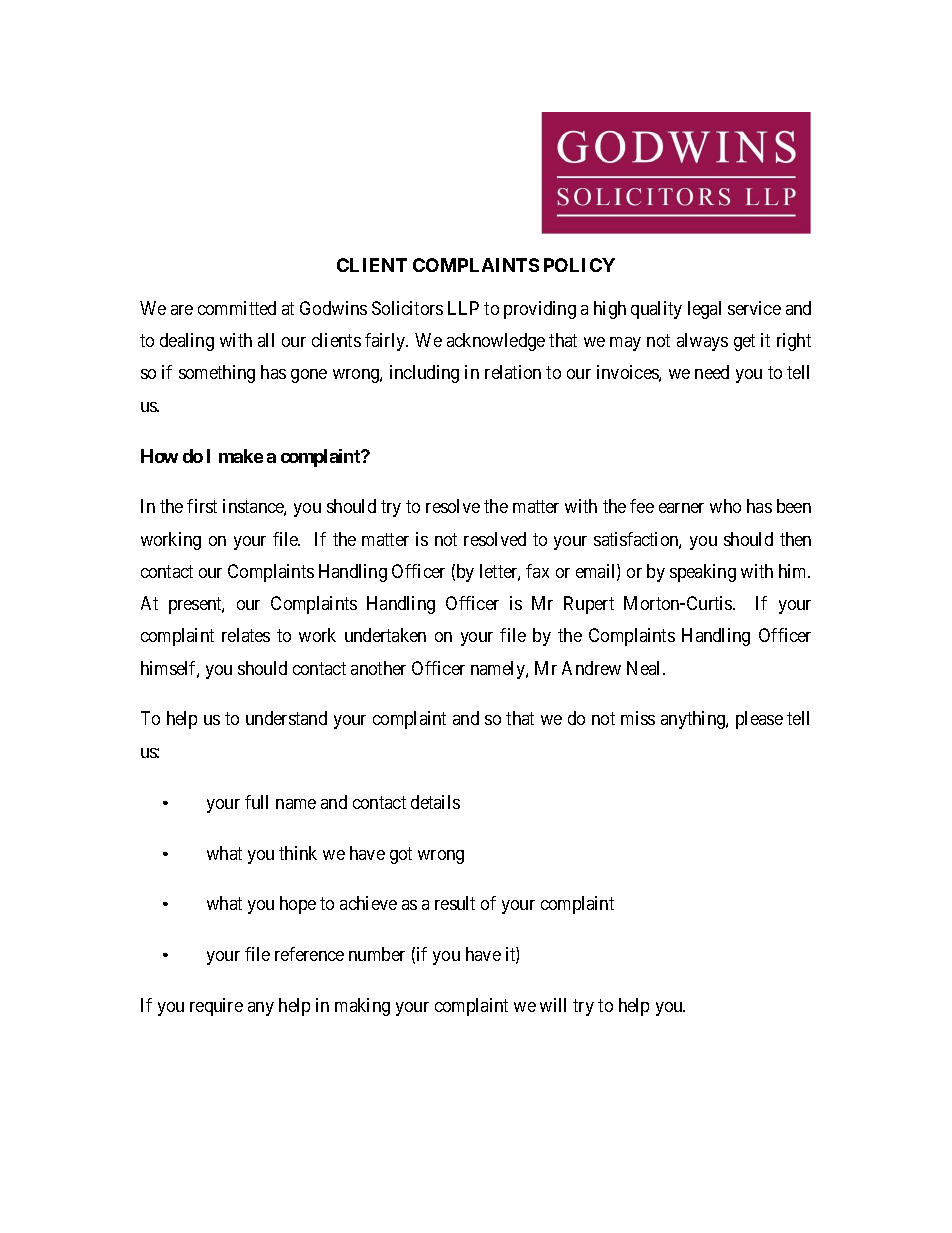 The image size is (952, 1233). Describe the element at coordinates (463, 308) in the document. I see `LLP` at that location.
